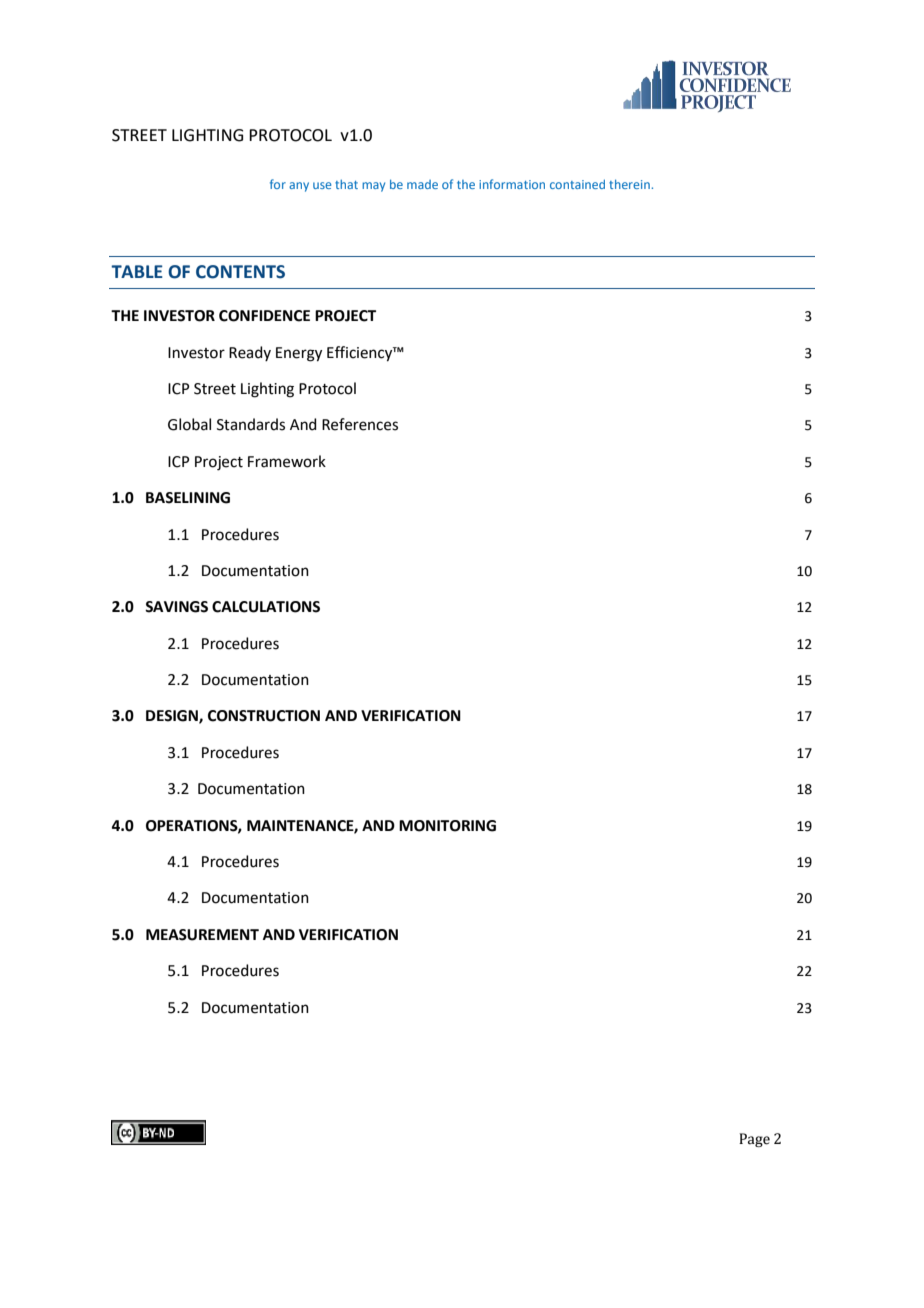  Describe the element at coordinates (188, 498) in the document. I see `BASELINING` at that location.
